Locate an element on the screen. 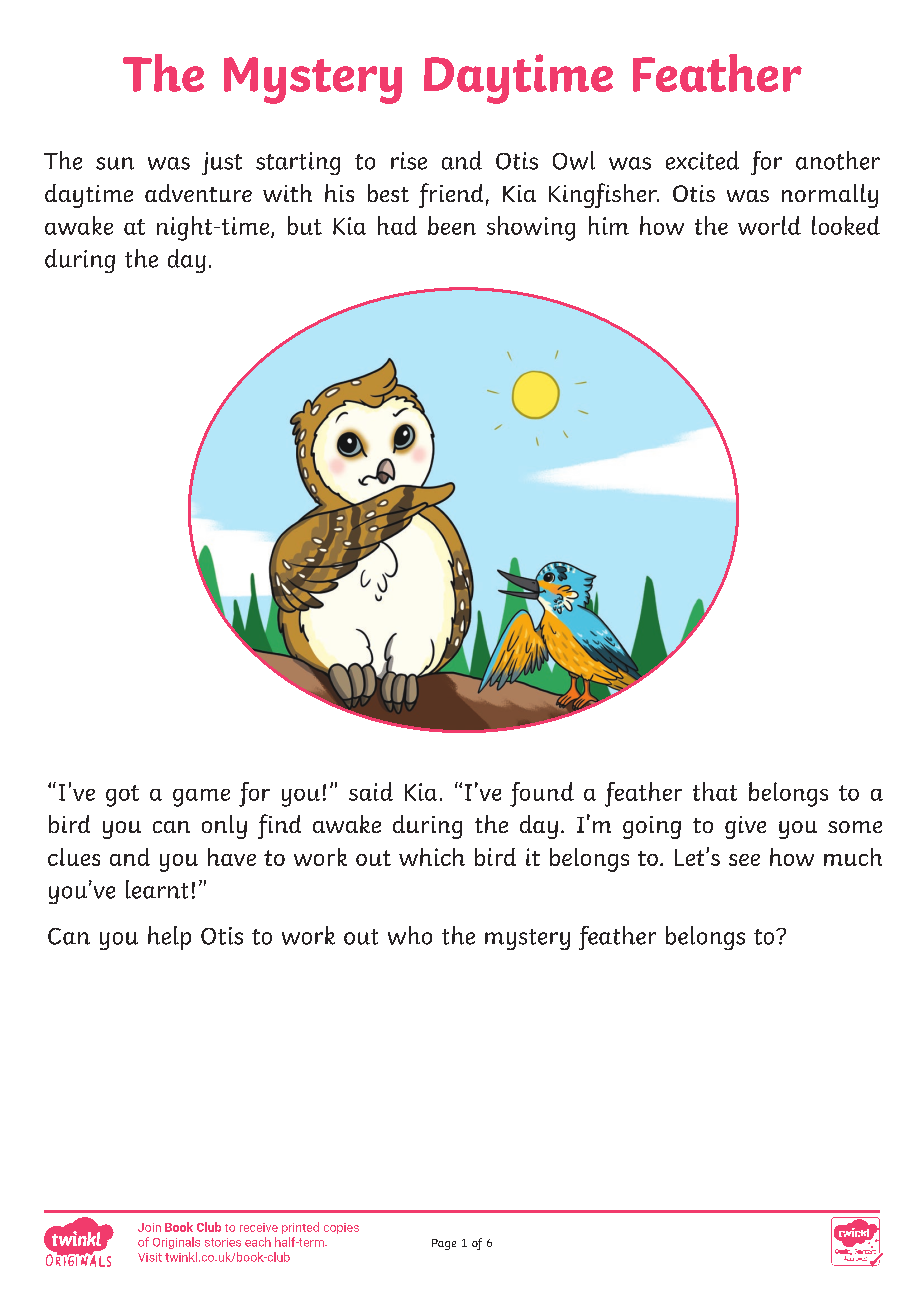 This screenshot has width=924, height=1308. that is located at coordinates (715, 791).
